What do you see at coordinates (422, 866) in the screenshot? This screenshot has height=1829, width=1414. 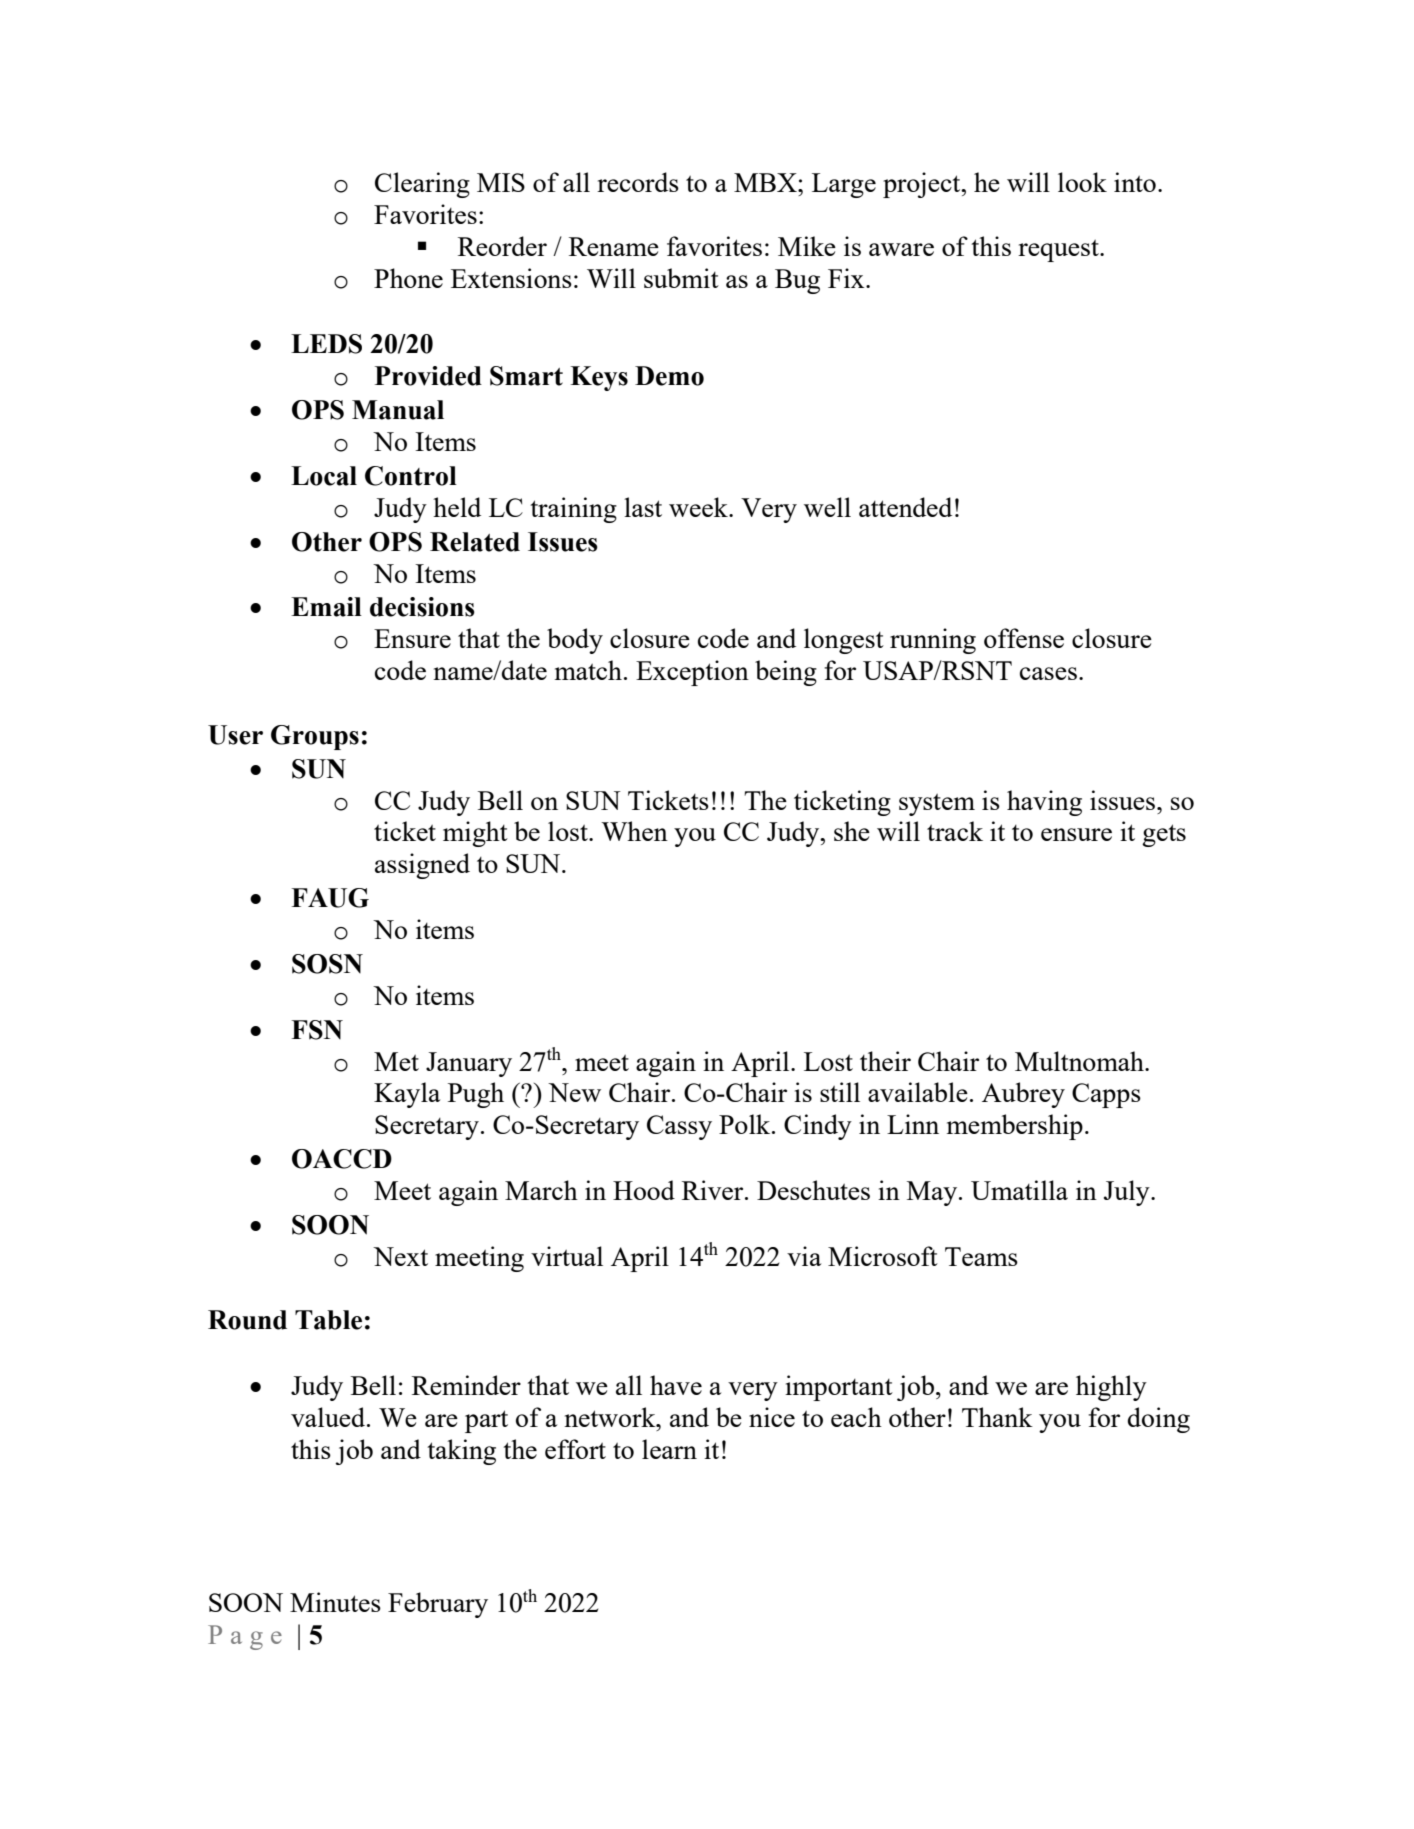 I see `assigned` at bounding box center [422, 866].
